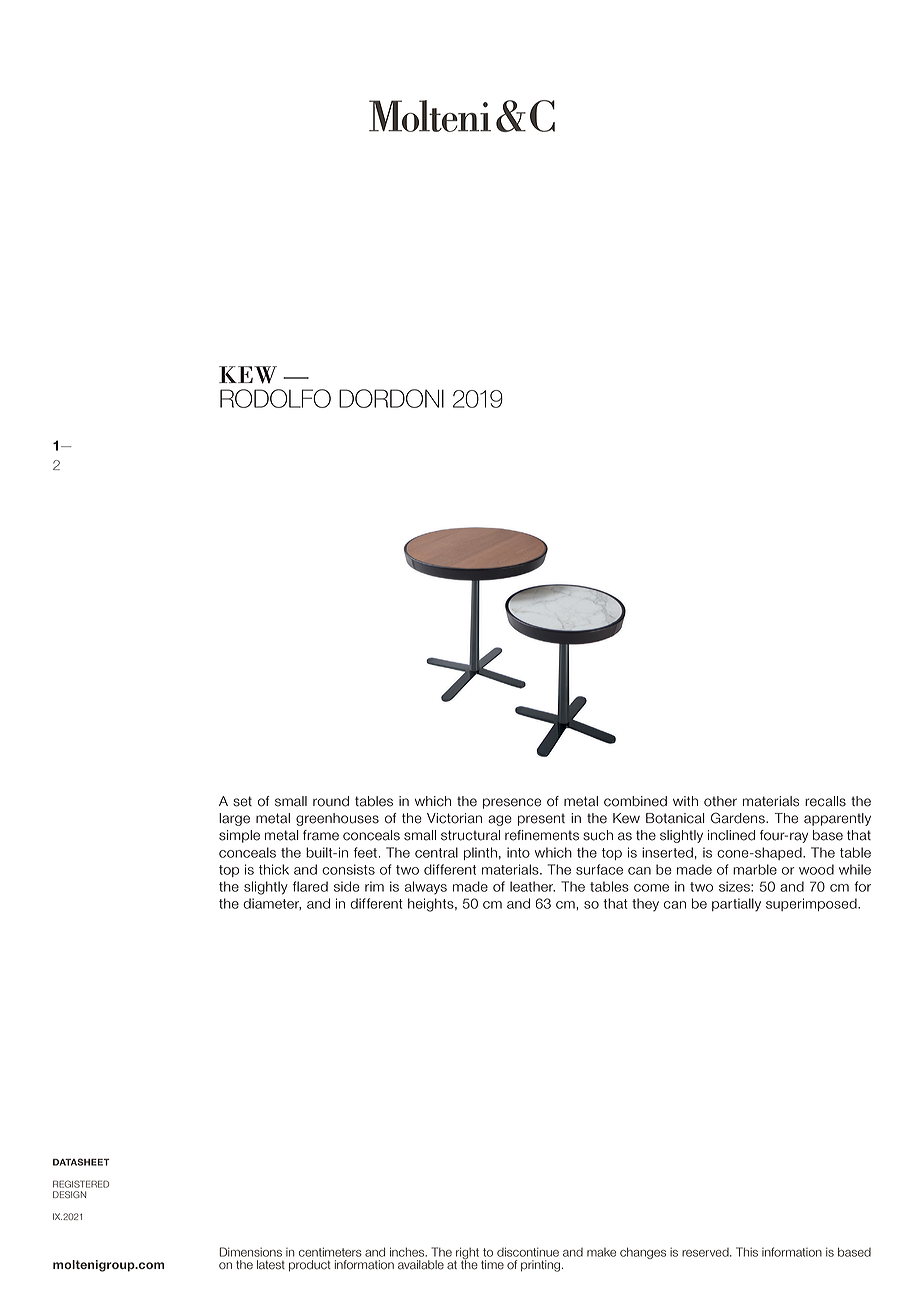 Image resolution: width=924 pixels, height=1308 pixels. Describe the element at coordinates (720, 801) in the screenshot. I see `other` at that location.
